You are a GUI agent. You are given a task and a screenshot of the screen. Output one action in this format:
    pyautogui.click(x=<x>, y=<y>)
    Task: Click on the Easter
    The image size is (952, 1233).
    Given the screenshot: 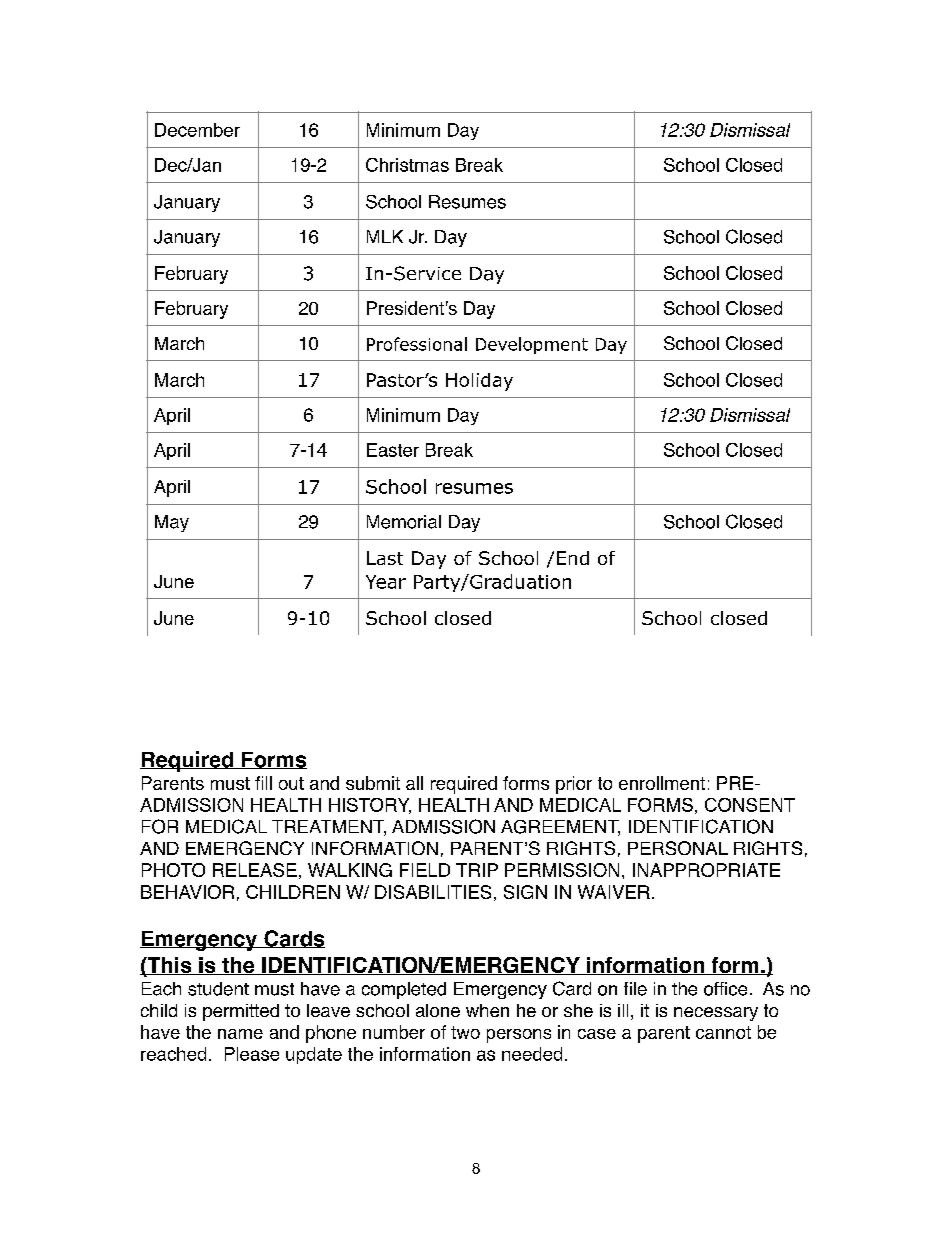 What is the action you would take?
    pyautogui.click(x=393, y=450)
